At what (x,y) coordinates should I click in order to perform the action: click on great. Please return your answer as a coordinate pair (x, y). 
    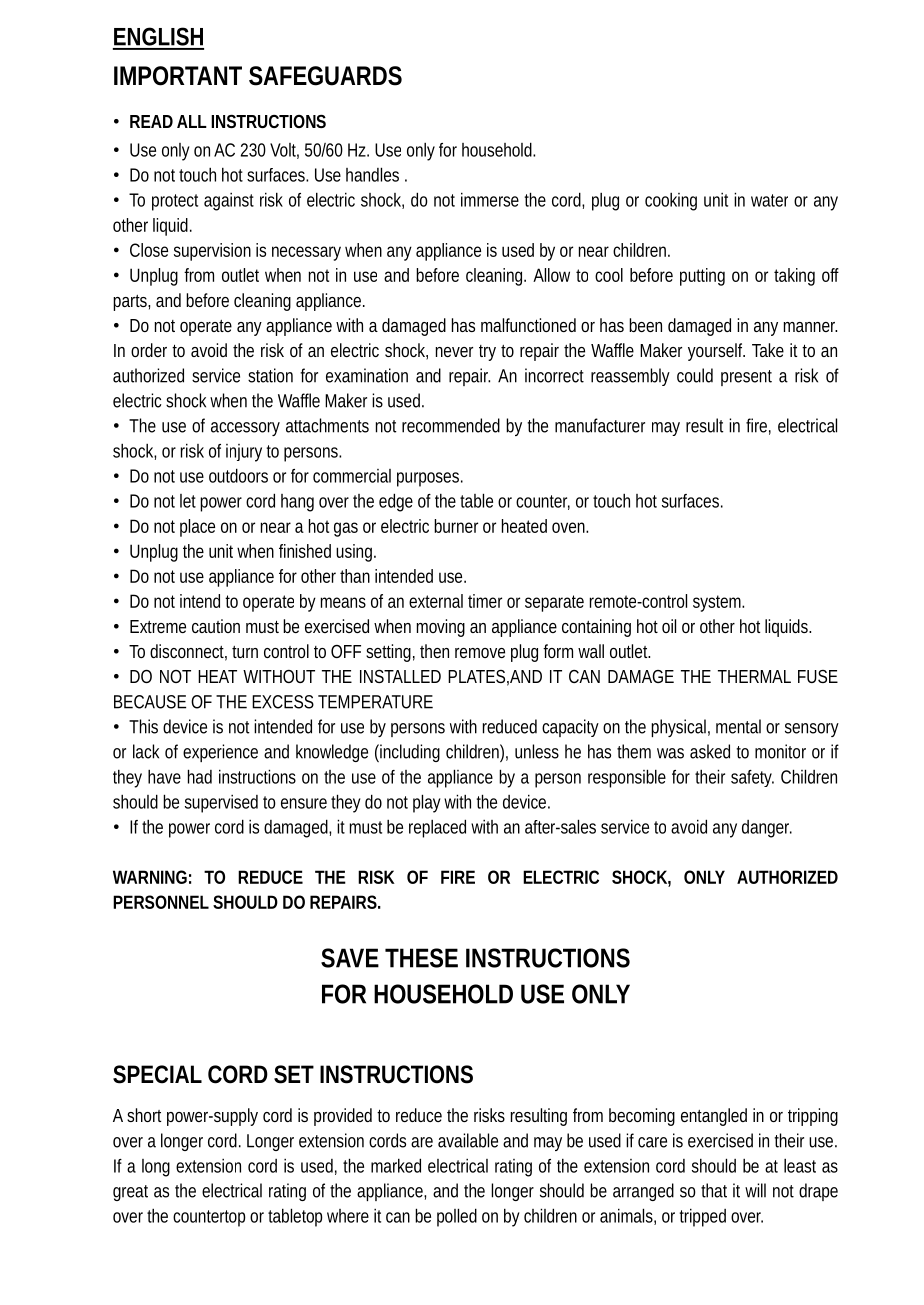
    Looking at the image, I should click on (130, 1193).
